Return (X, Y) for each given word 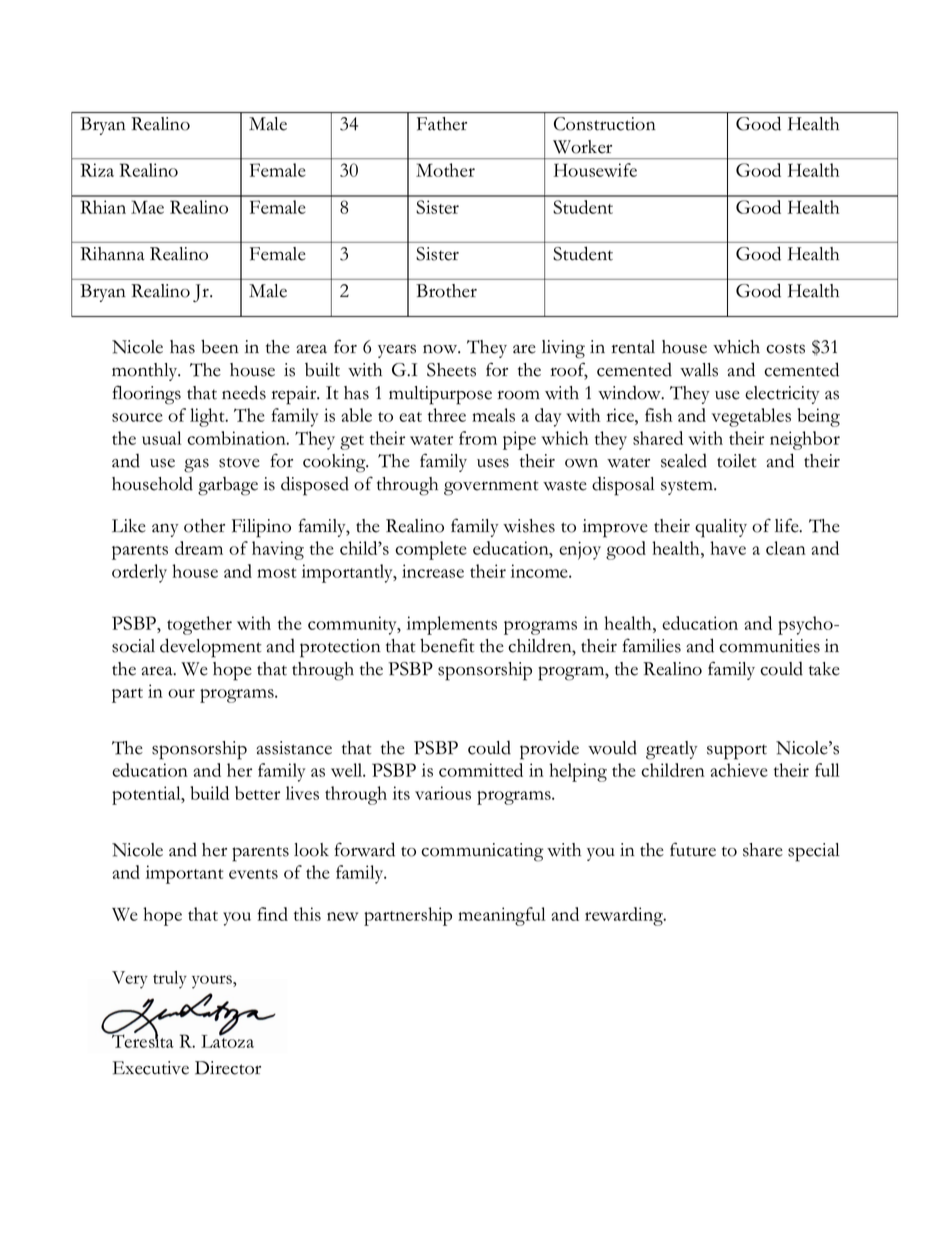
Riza (97, 170)
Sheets (451, 370)
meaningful (501, 916)
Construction (605, 124)
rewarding (625, 916)
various (443, 793)
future (693, 849)
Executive (151, 1068)
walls (699, 370)
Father (442, 124)
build (209, 793)
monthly (146, 372)
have (728, 548)
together (199, 625)
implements (452, 625)
